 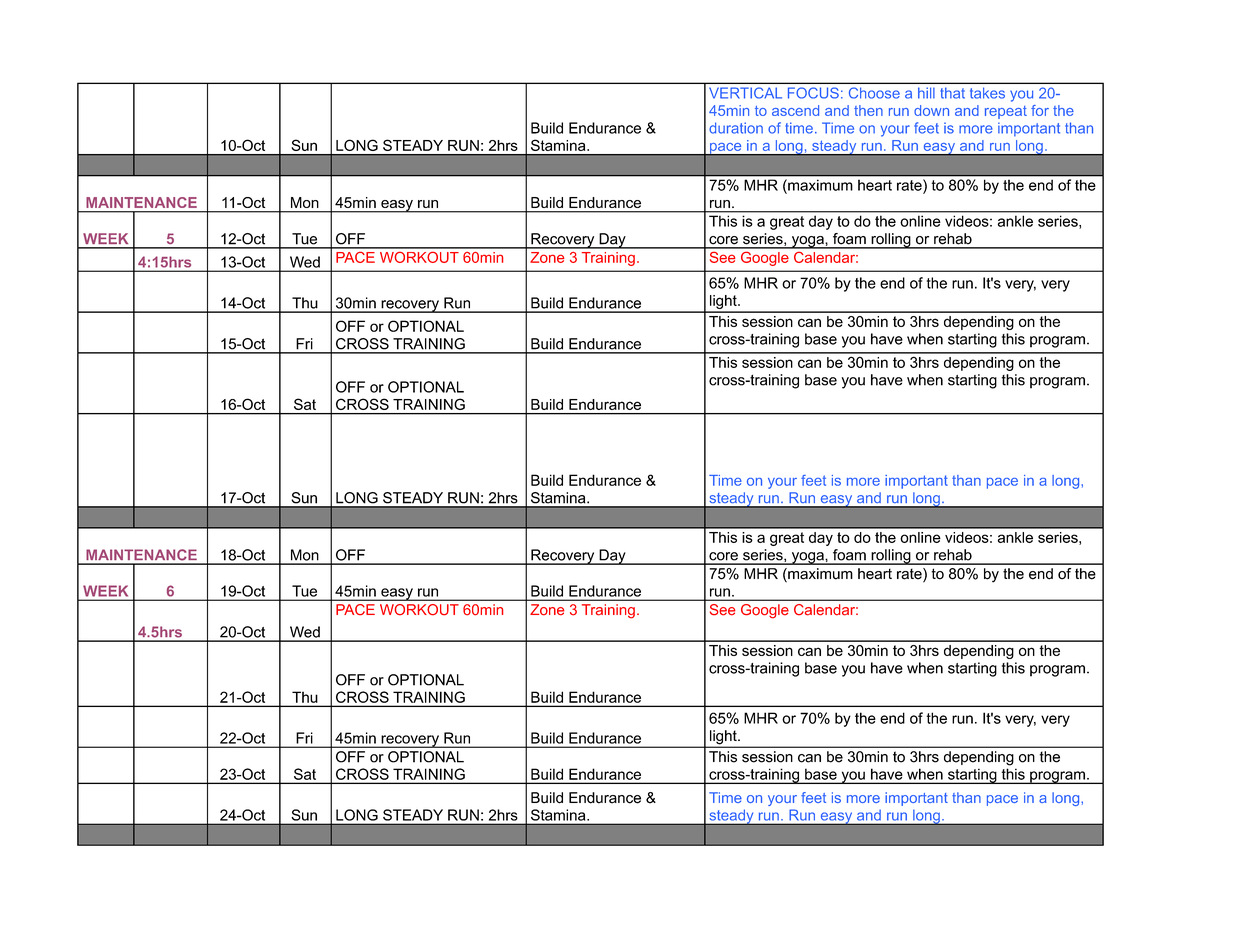 I want to click on VERTICAL, so click(x=745, y=93).
